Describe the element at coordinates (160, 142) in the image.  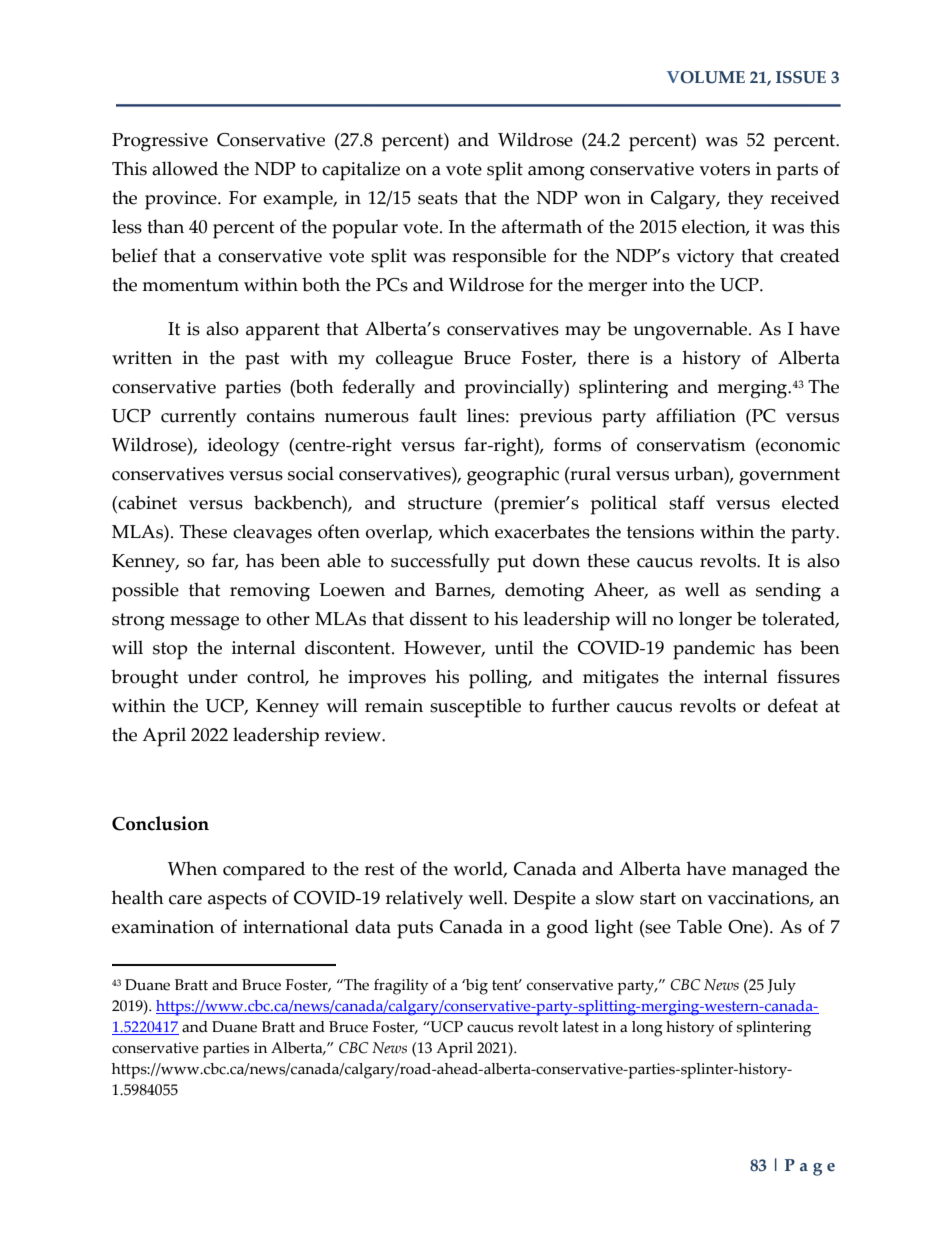
I see `Progressive` at that location.
